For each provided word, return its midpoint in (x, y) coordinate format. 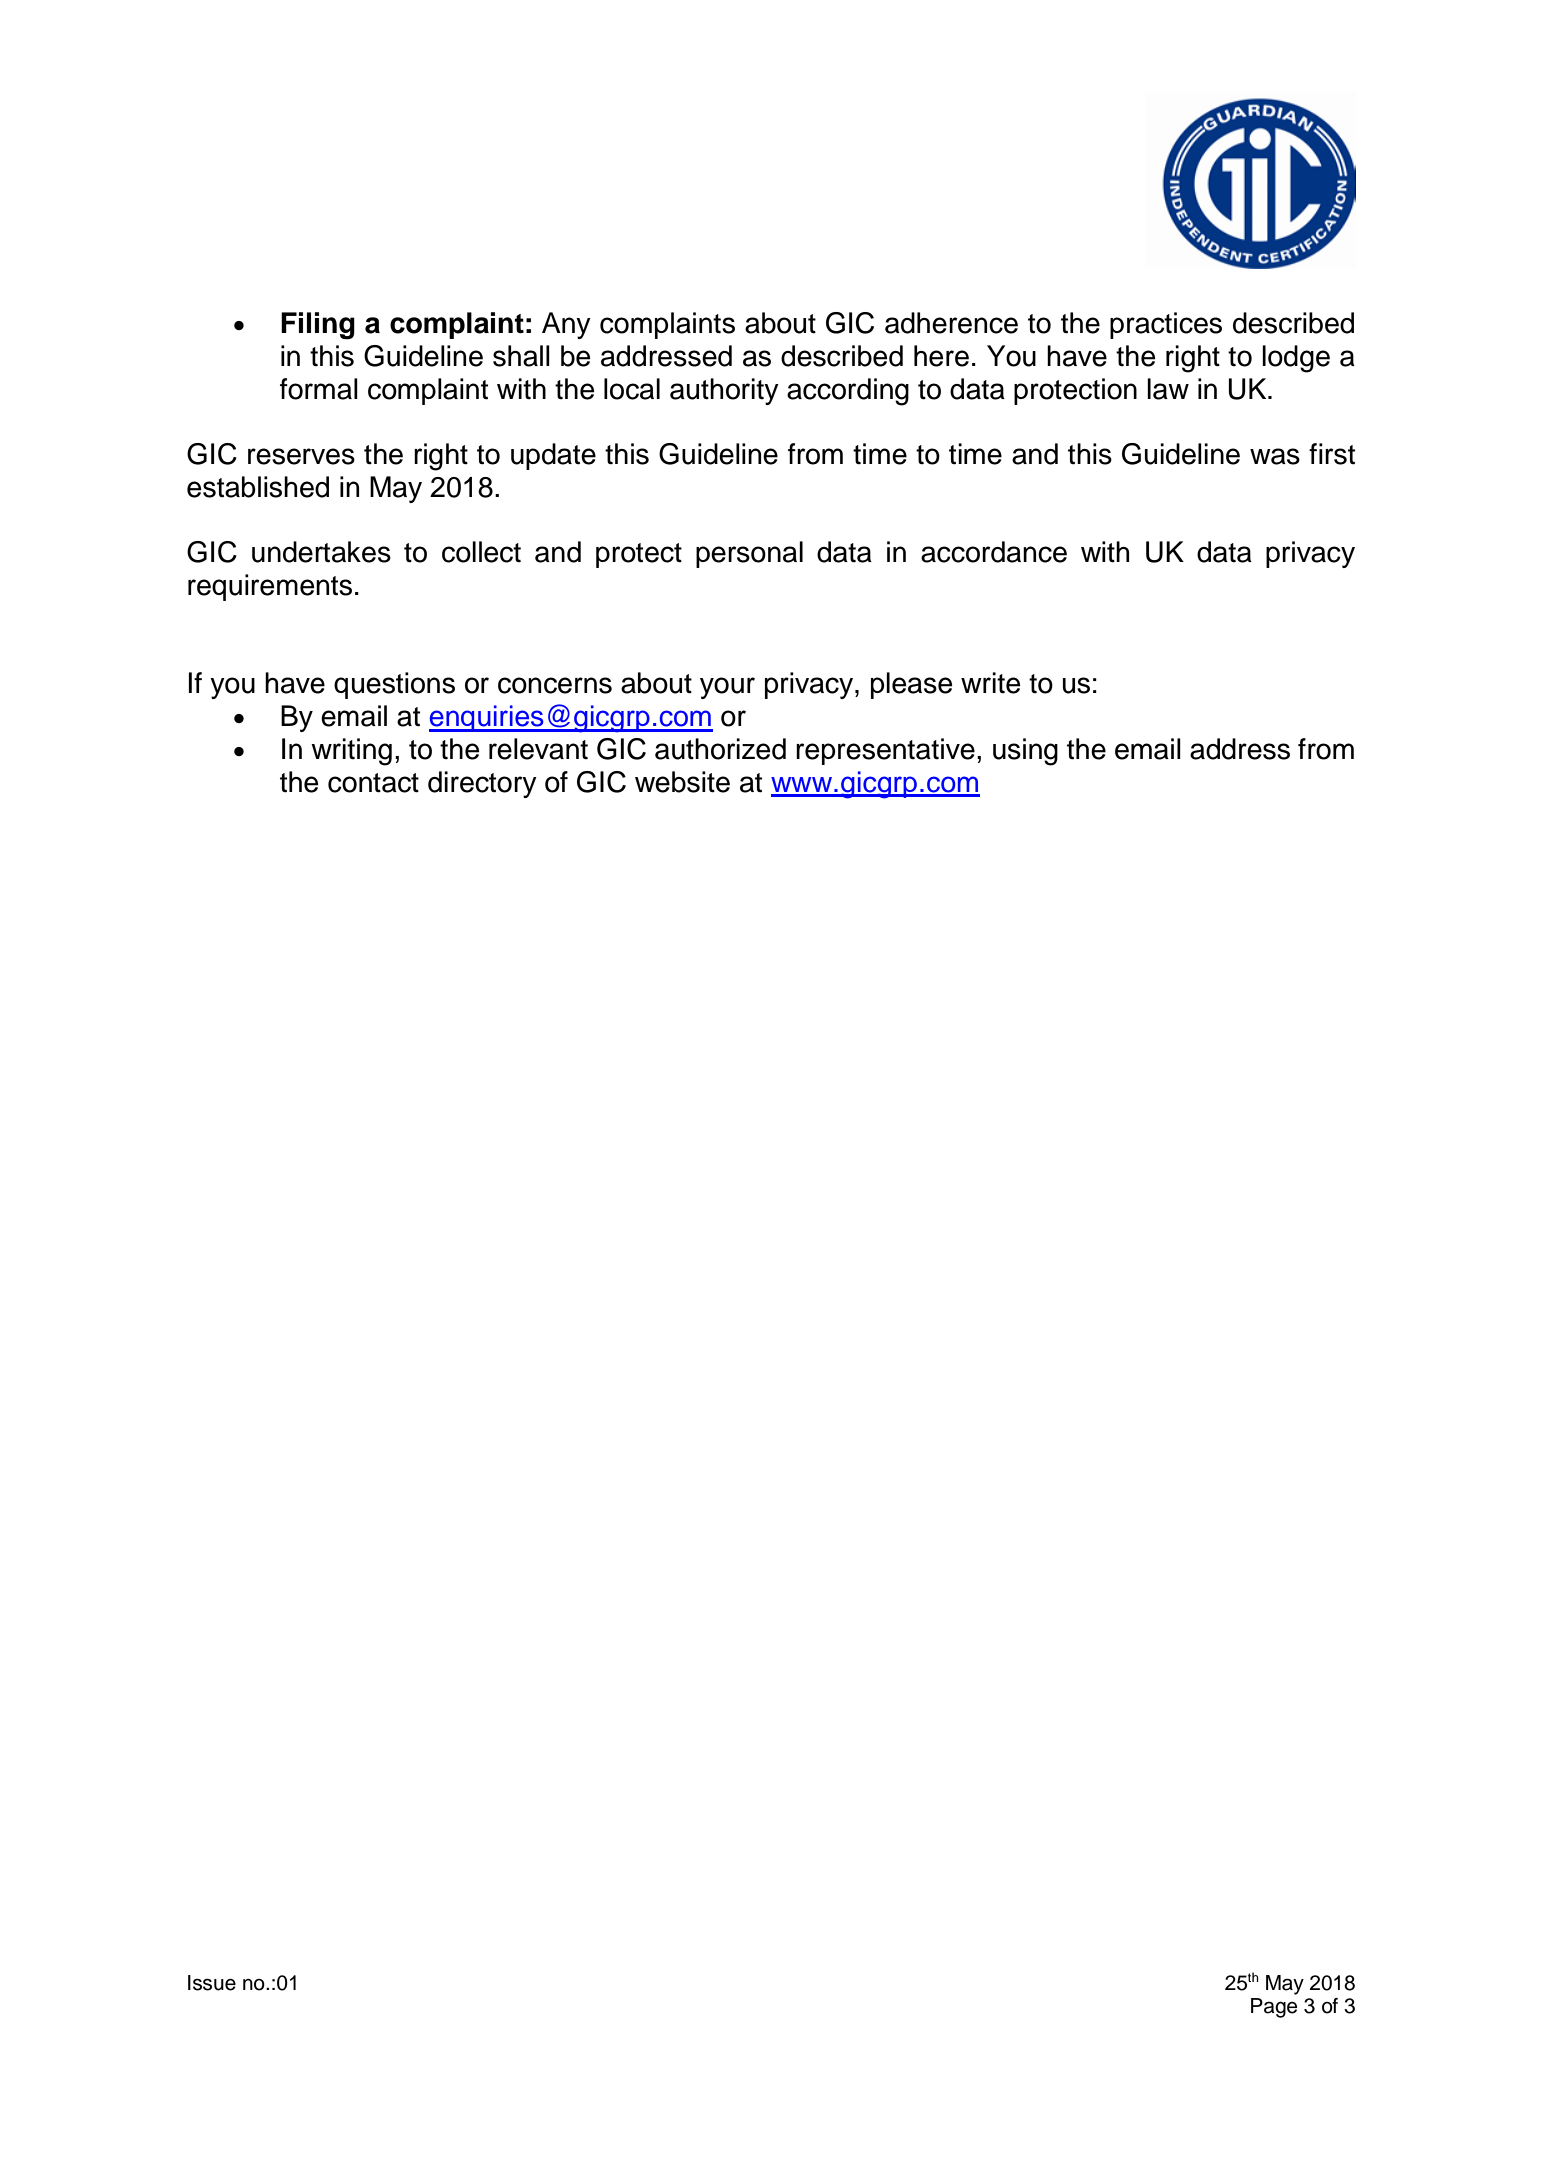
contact (373, 783)
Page (1274, 2008)
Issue (212, 1983)
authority (724, 391)
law (1168, 389)
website (682, 782)
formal (319, 389)
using (1025, 752)
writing (351, 752)
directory (482, 784)
